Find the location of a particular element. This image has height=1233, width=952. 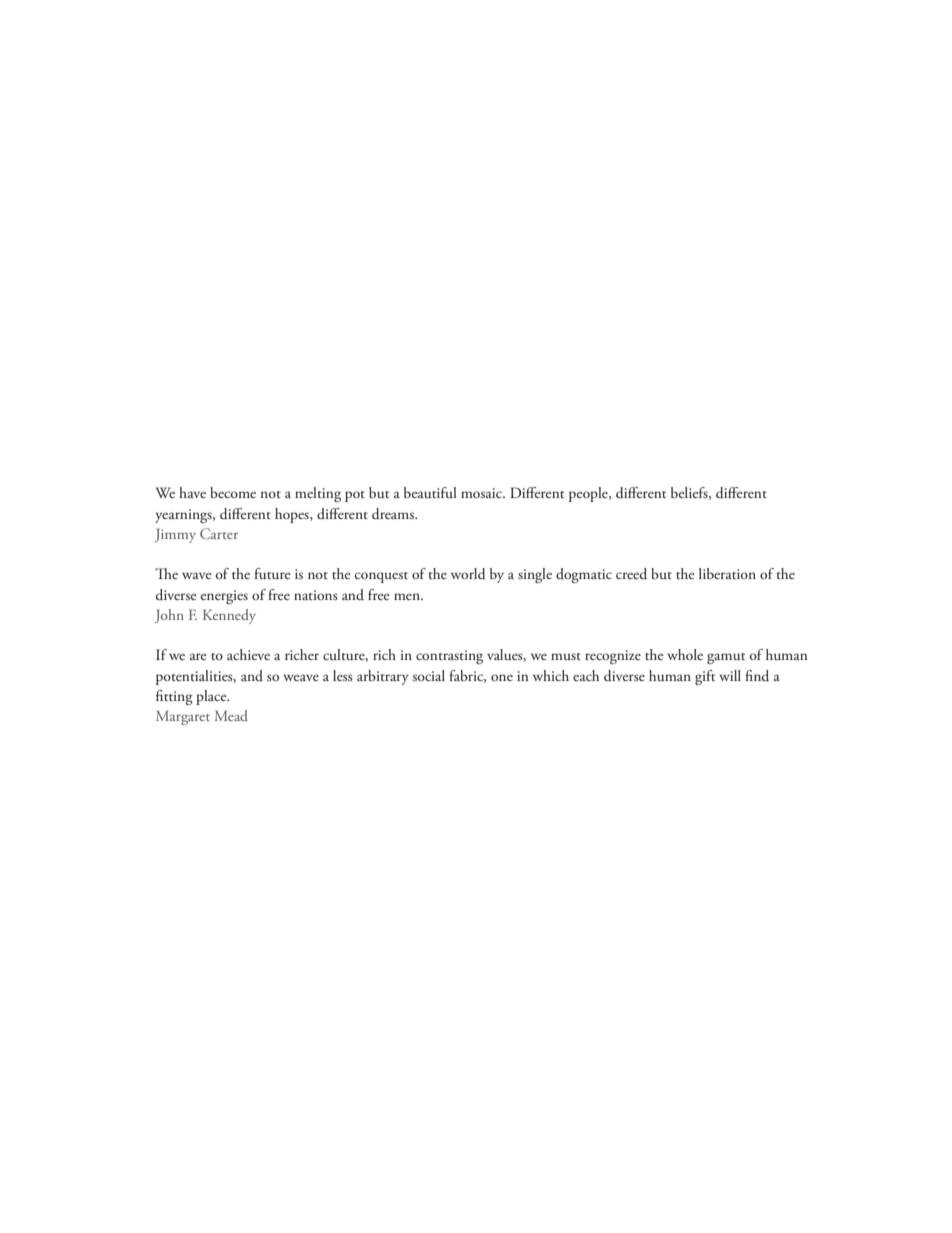

become is located at coordinates (233, 492).
